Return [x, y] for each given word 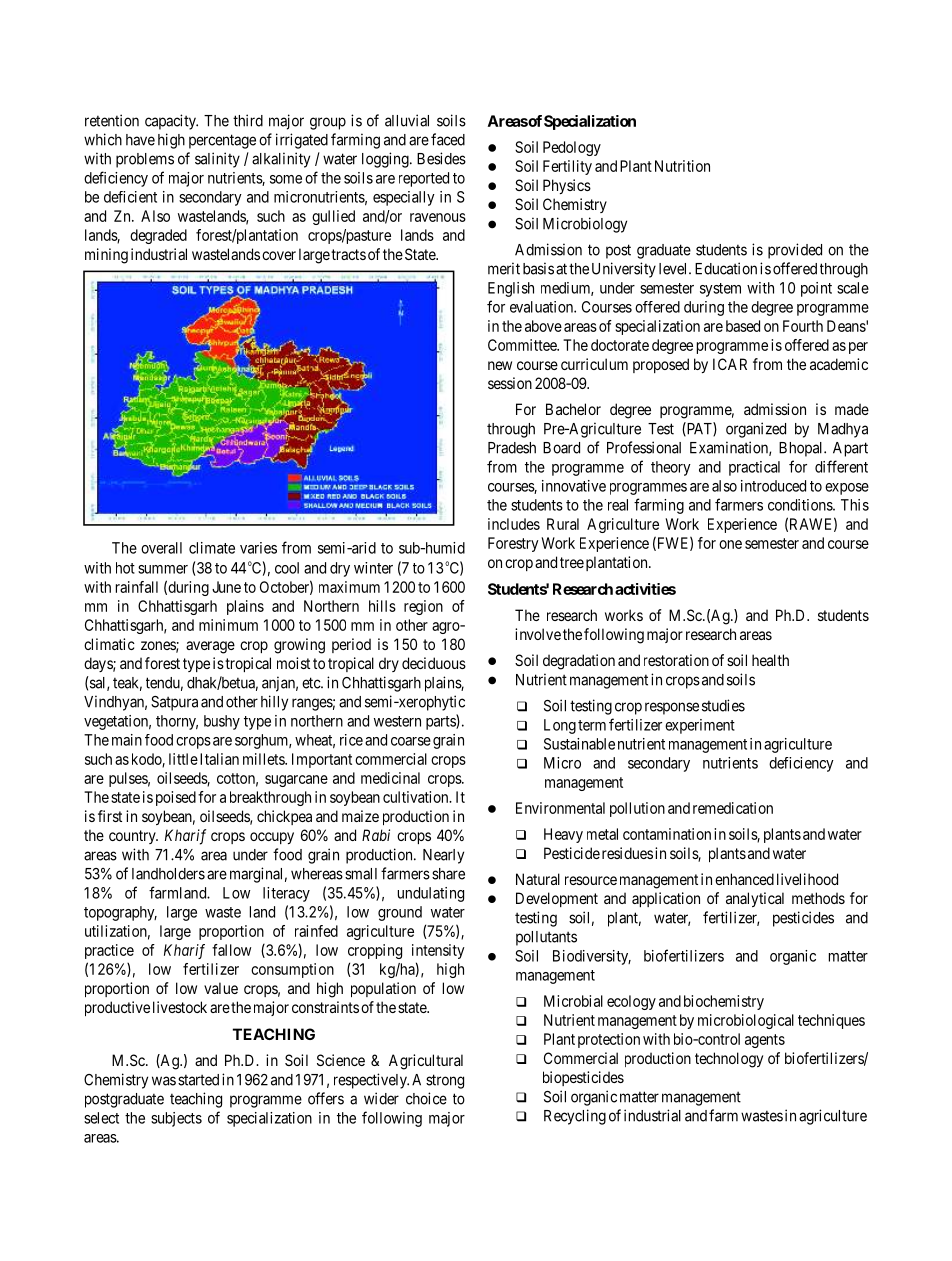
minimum [228, 625]
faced [448, 139]
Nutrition [682, 166]
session [510, 383]
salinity [217, 160]
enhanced [744, 879]
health [770, 660]
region [423, 607]
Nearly [443, 856]
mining [106, 256]
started [198, 1080]
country [133, 837]
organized [756, 430]
